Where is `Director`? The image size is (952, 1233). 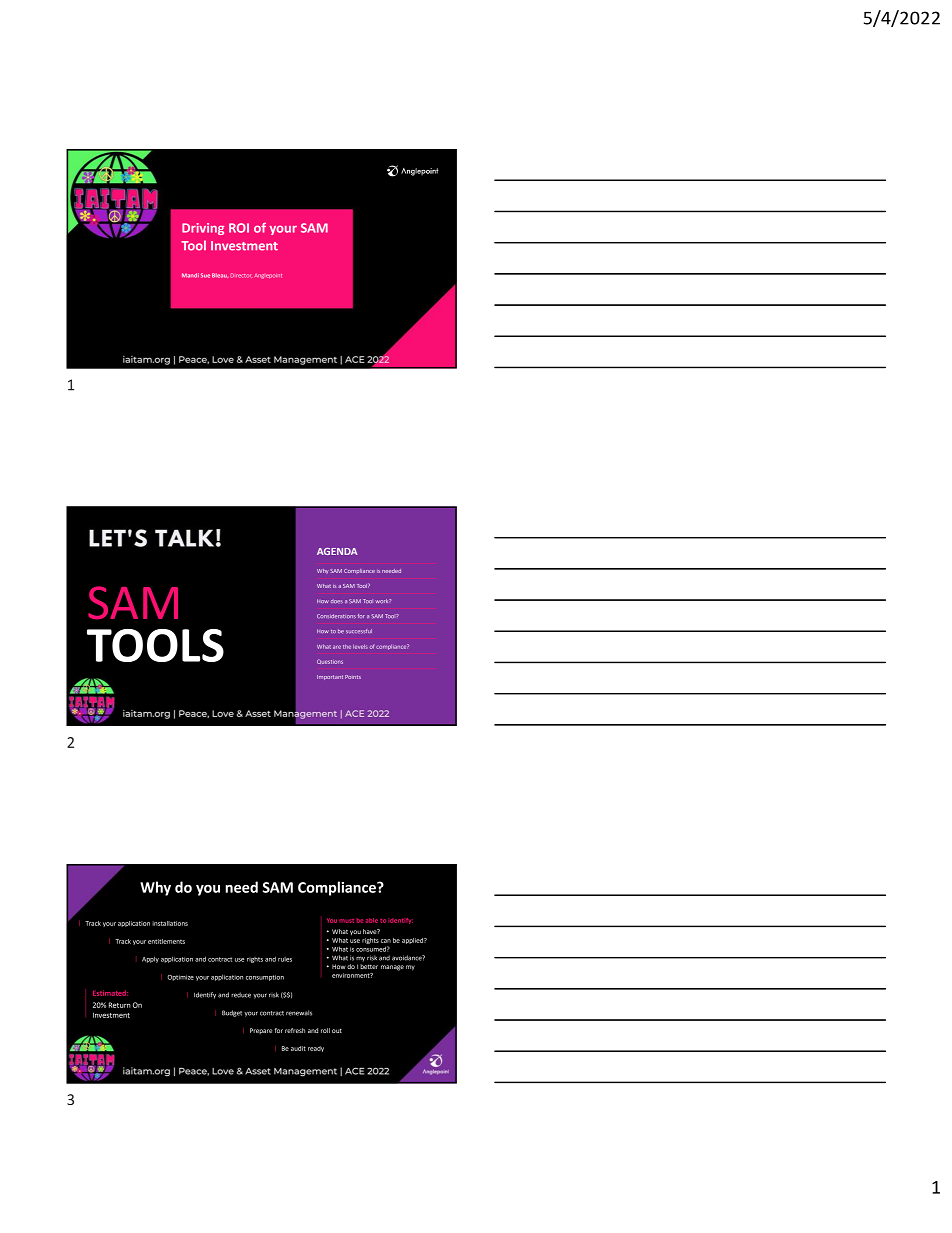
Director is located at coordinates (240, 275).
